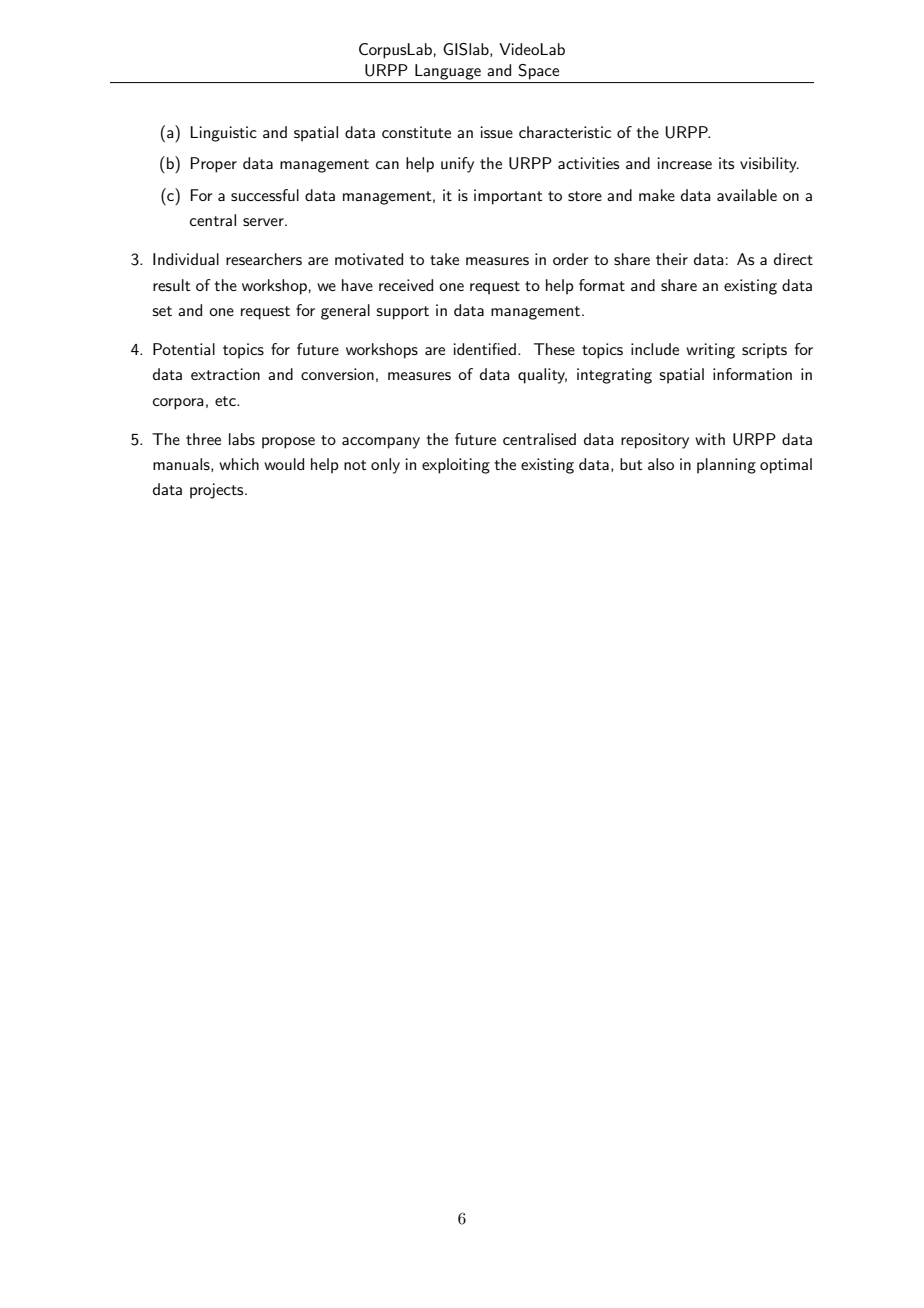 The height and width of the image is (1308, 924). I want to click on Space, so click(539, 72).
